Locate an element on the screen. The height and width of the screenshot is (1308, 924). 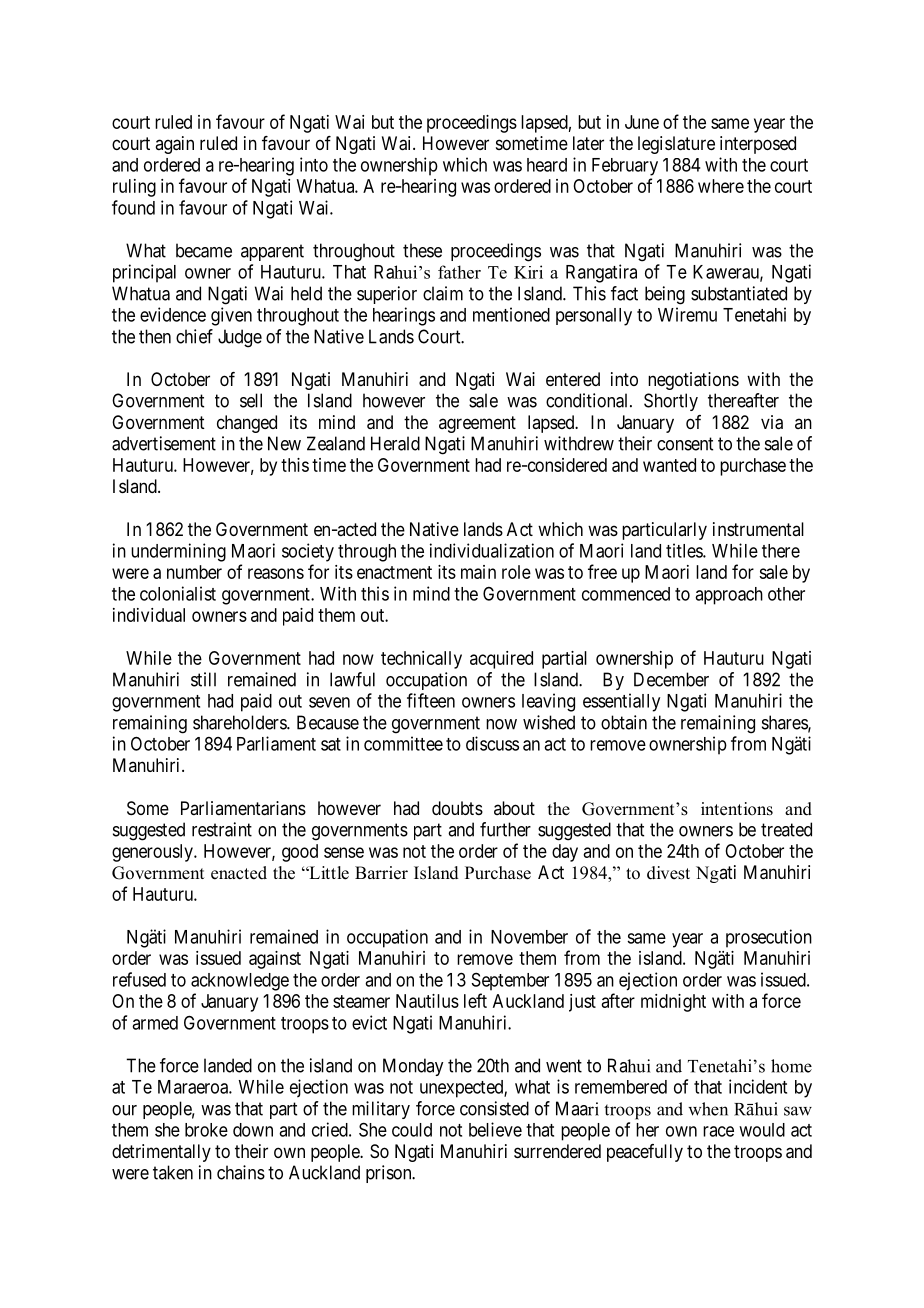
negotiations is located at coordinates (693, 381).
